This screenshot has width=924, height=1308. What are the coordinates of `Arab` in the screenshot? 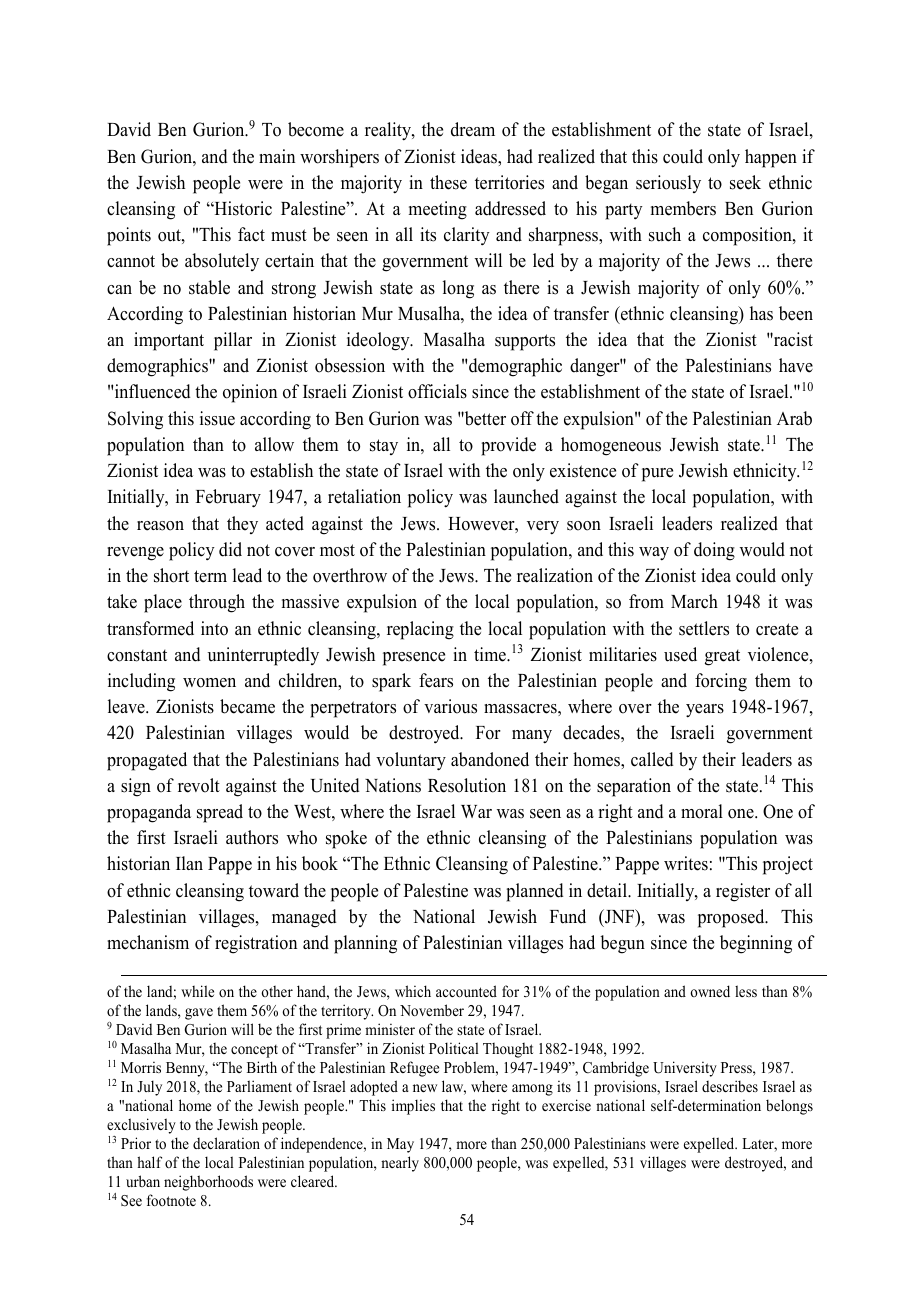 It's located at (794, 418).
